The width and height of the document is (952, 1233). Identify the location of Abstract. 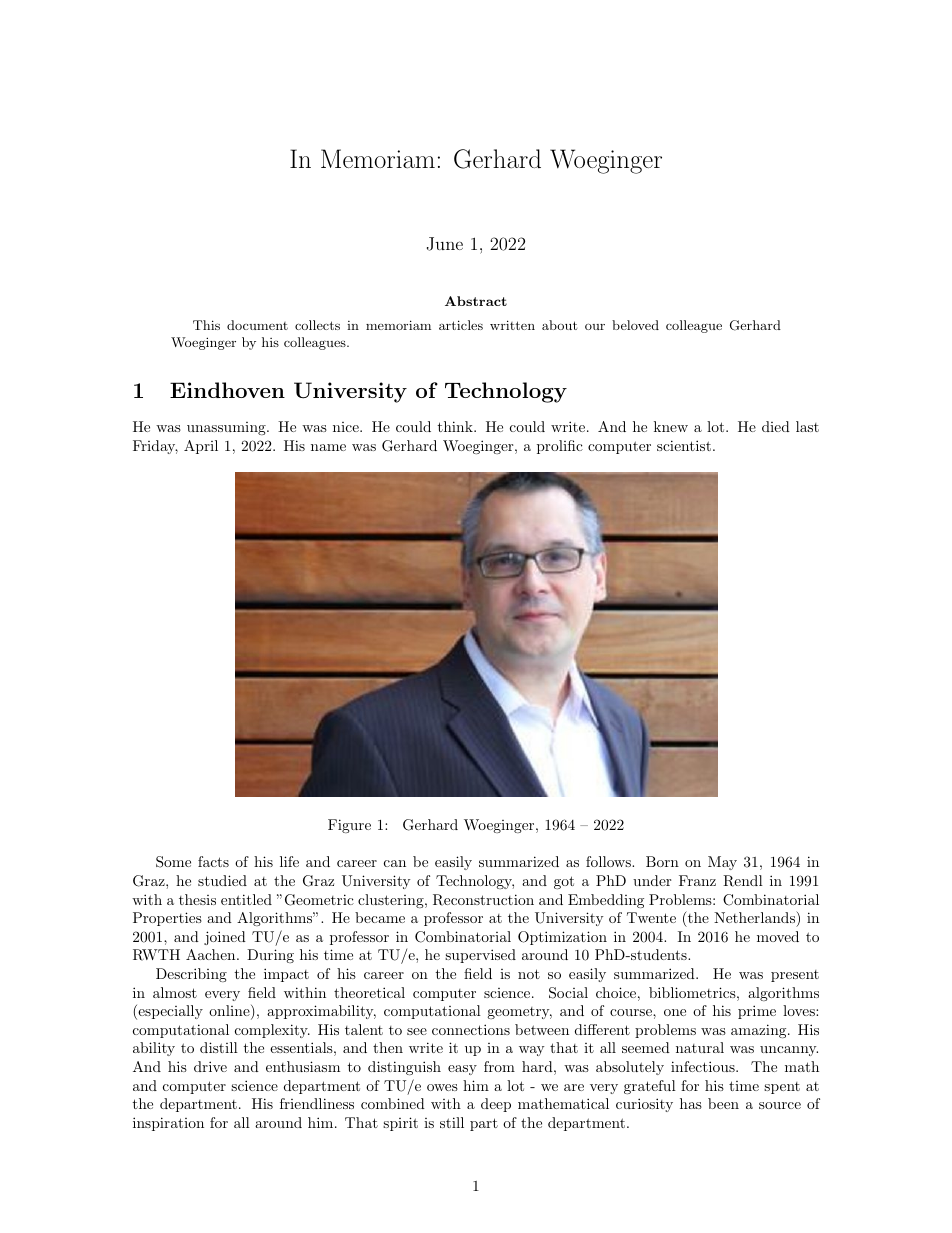
(476, 301).
